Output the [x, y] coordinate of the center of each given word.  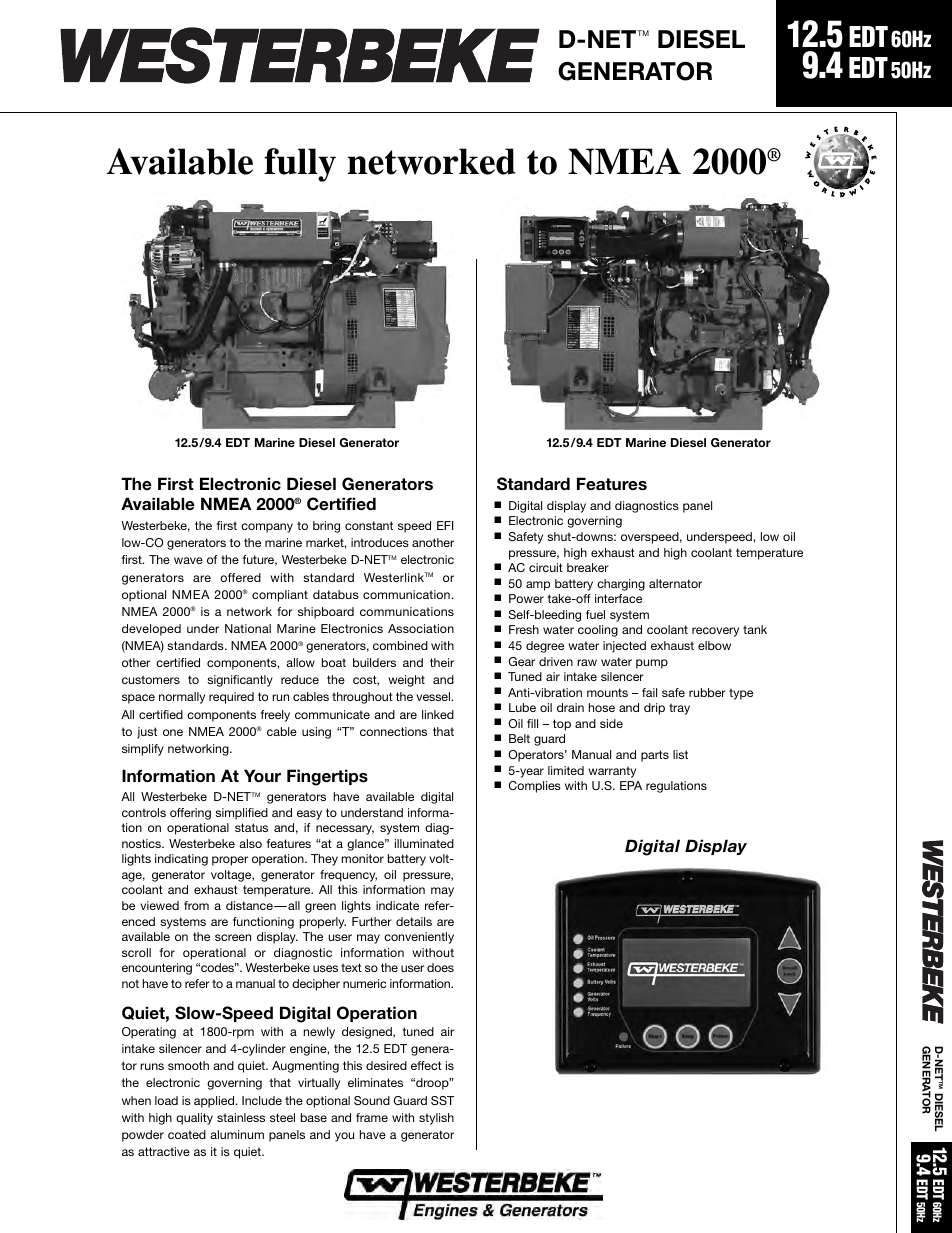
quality [194, 1119]
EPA [631, 785]
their [442, 662]
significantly [240, 681]
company [267, 528]
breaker [588, 567]
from [196, 905]
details [414, 921]
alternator [675, 583]
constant [369, 525]
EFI [445, 525]
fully [300, 165]
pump [652, 664]
